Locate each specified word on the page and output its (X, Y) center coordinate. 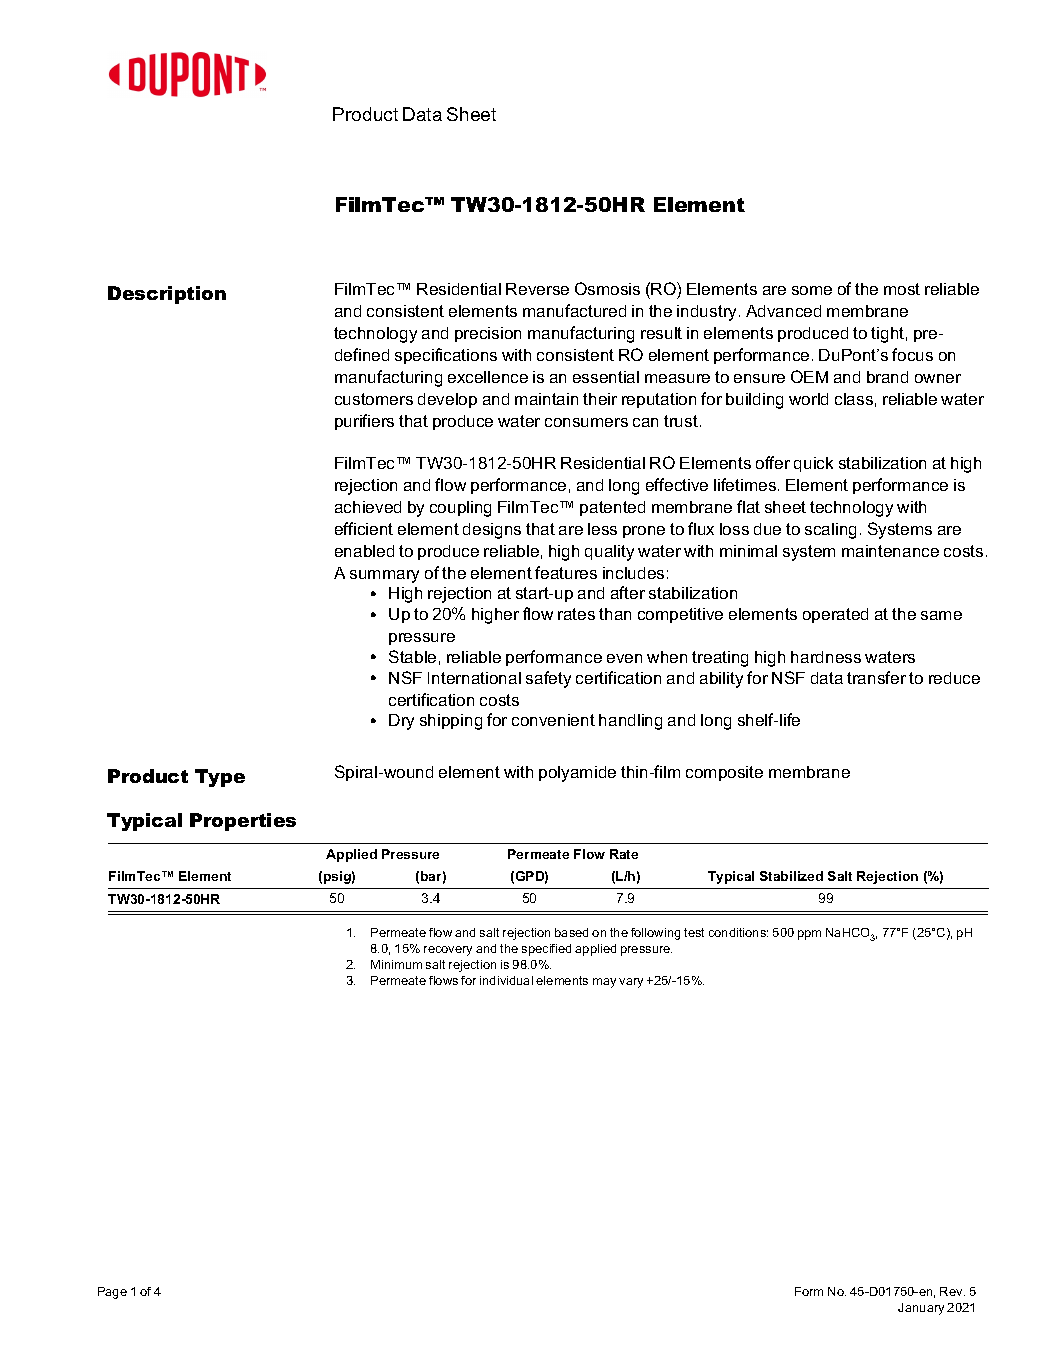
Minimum (396, 964)
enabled (364, 551)
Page (112, 1293)
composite (724, 773)
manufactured (574, 310)
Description (167, 295)
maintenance (890, 551)
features (566, 572)
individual (506, 980)
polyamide (577, 774)
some (812, 290)
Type (220, 778)
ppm (809, 935)
